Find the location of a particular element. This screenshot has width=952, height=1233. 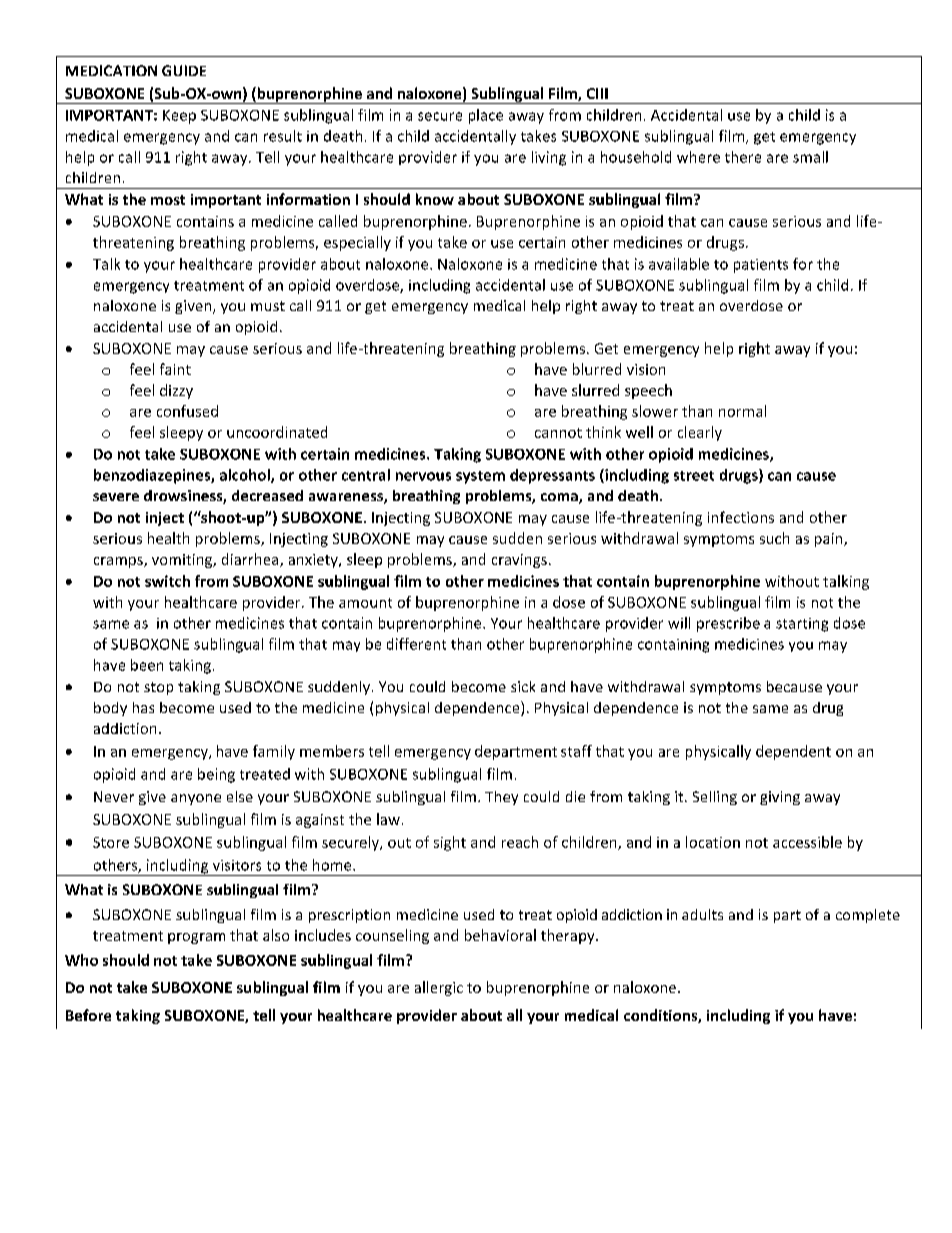

allergic is located at coordinates (439, 988).
